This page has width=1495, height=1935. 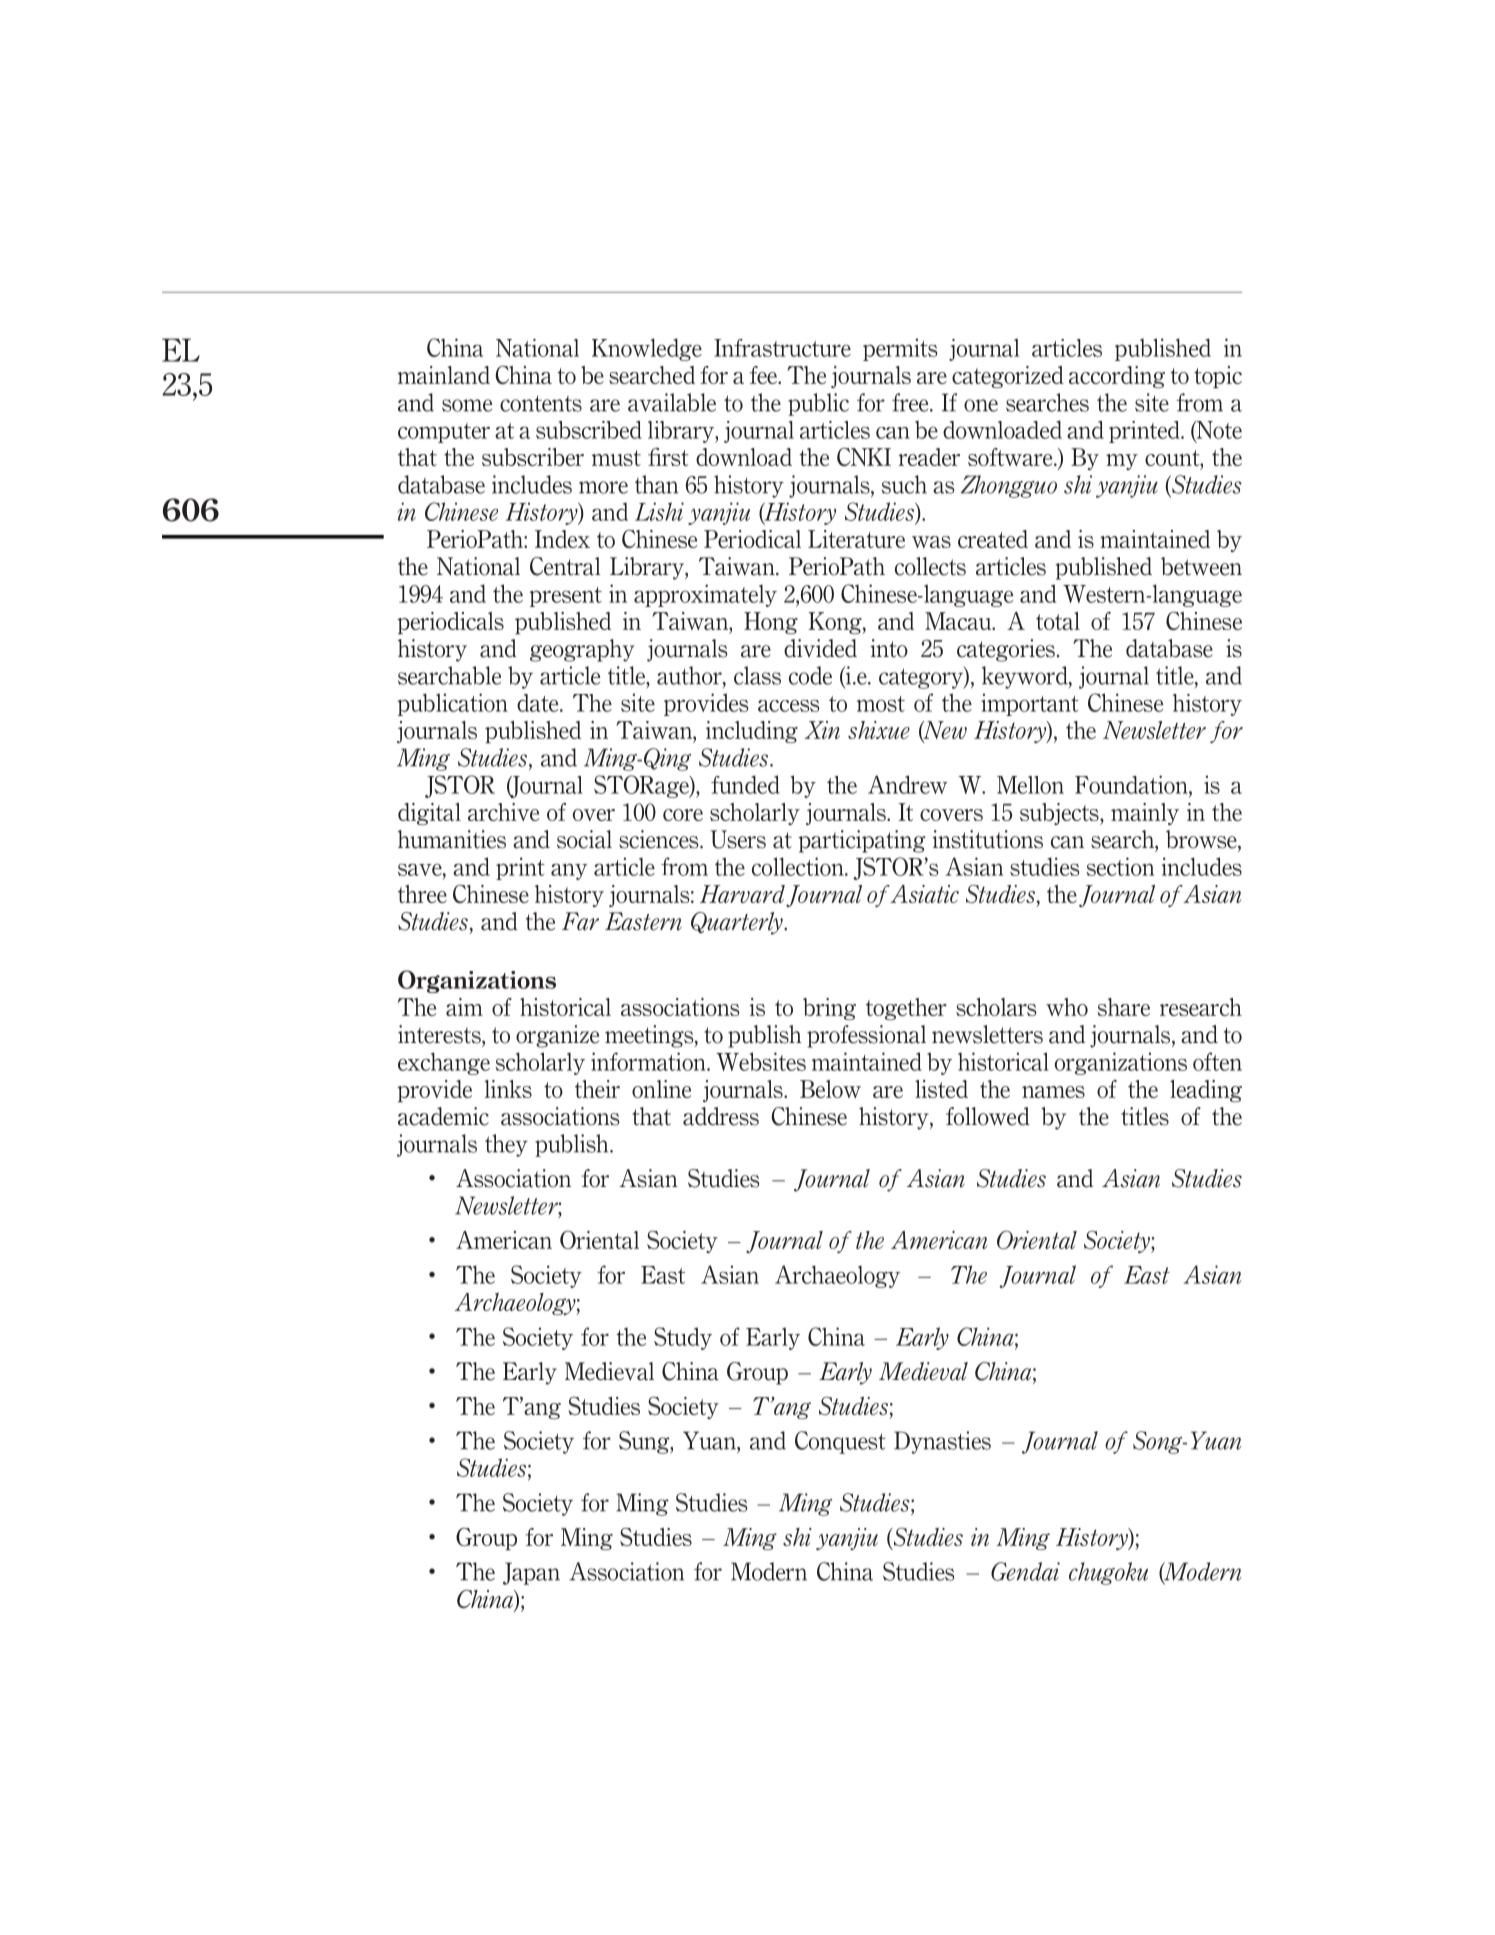 I want to click on Conquest, so click(x=840, y=1442).
